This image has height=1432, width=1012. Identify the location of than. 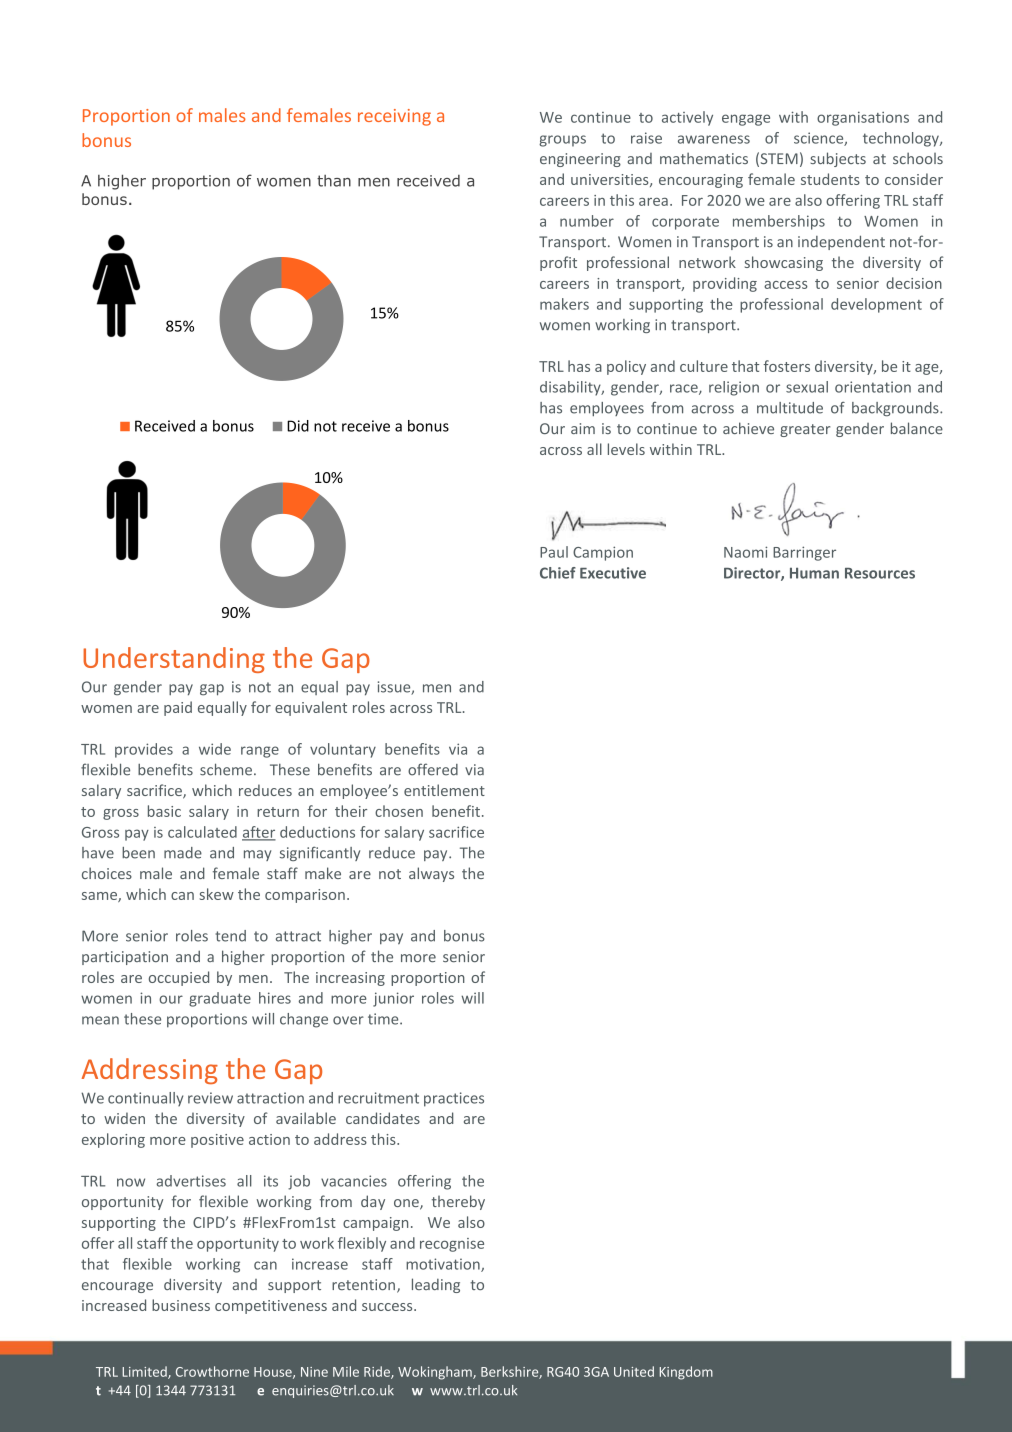
(334, 181).
